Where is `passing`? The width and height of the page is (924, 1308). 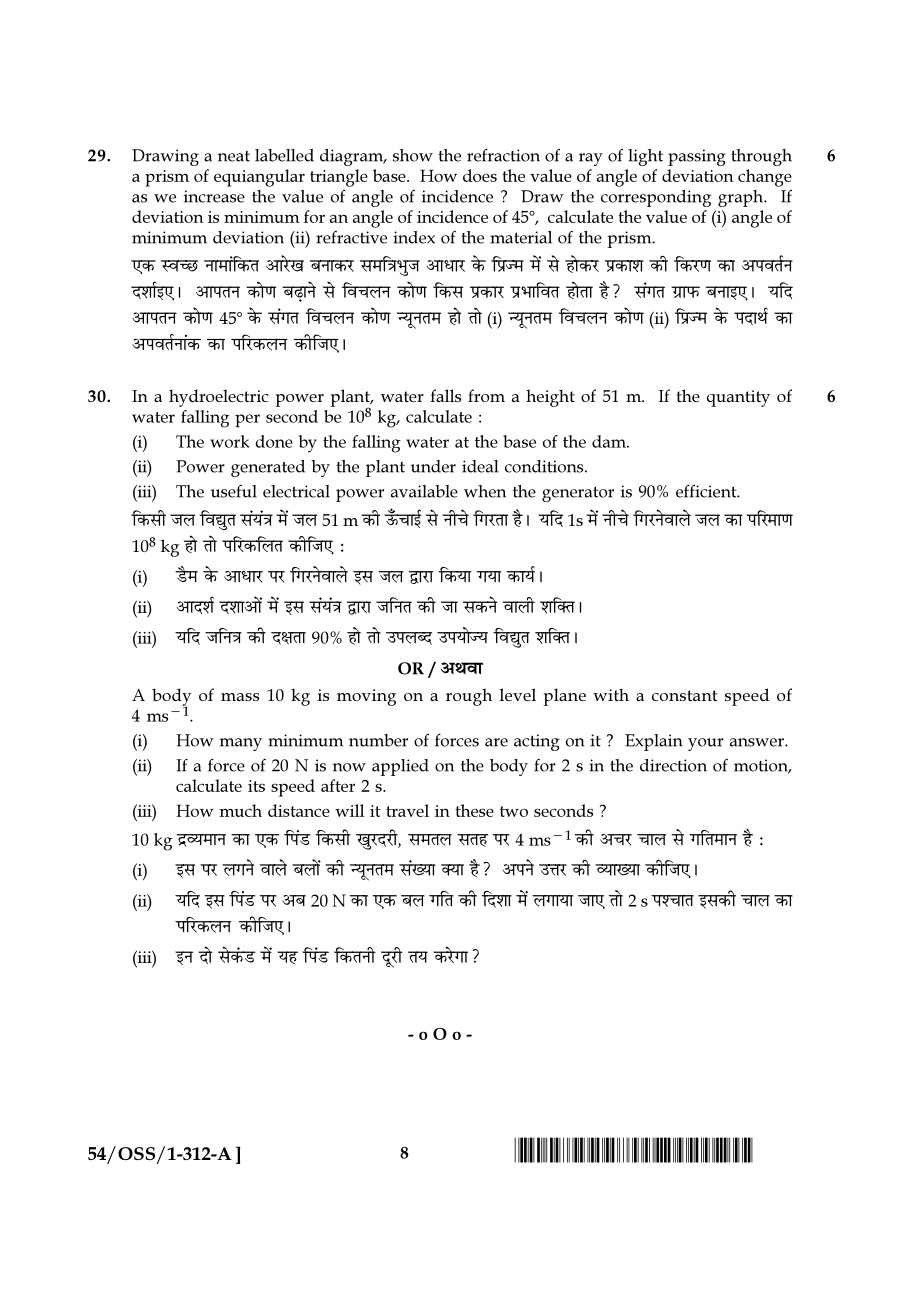 passing is located at coordinates (697, 157).
